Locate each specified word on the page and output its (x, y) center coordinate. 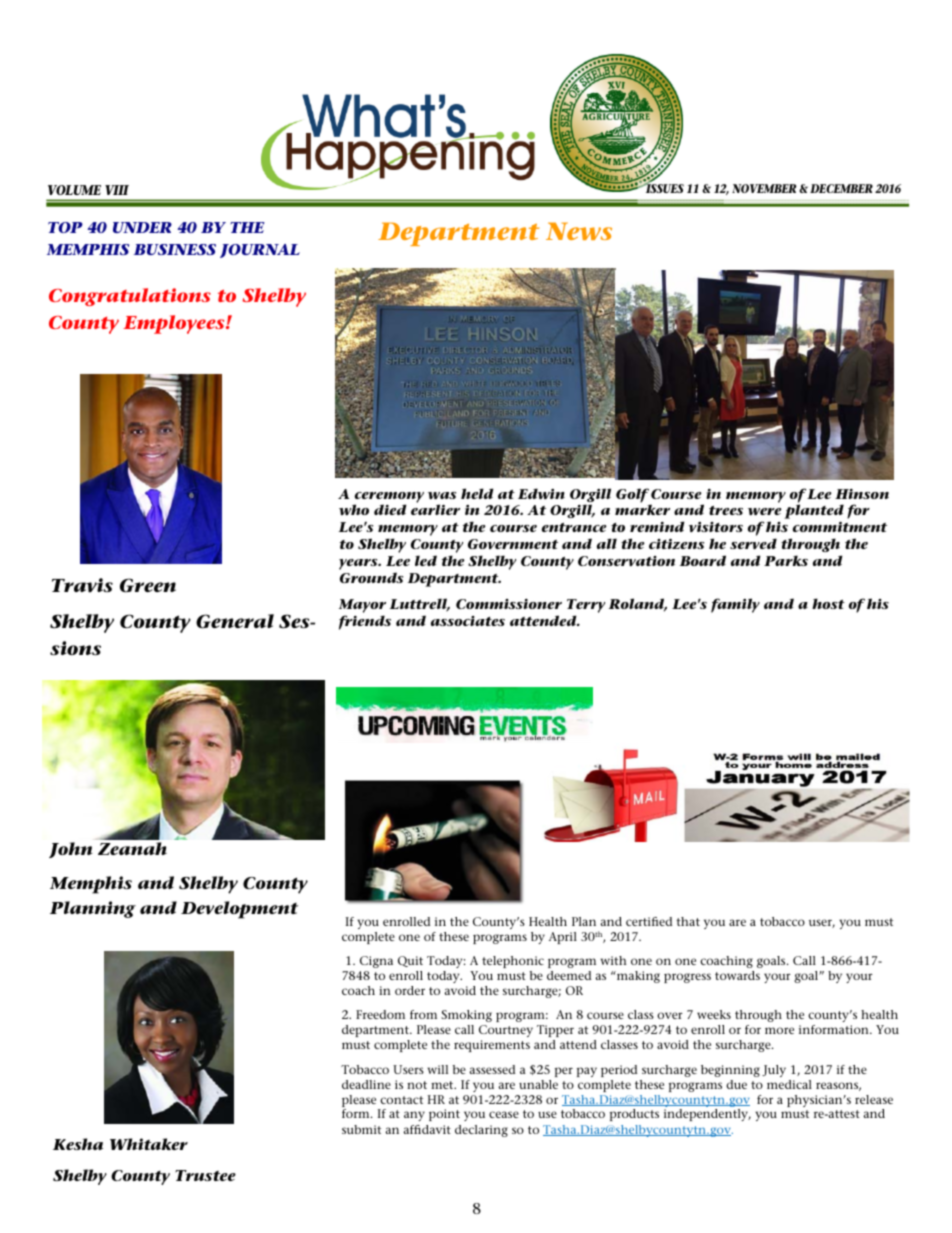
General (235, 621)
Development (239, 910)
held (477, 493)
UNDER (142, 227)
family (735, 605)
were (764, 511)
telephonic (513, 962)
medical (789, 1084)
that (688, 921)
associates (468, 621)
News (579, 231)
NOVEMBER (764, 188)
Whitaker (149, 1144)
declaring (481, 1131)
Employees (175, 324)
